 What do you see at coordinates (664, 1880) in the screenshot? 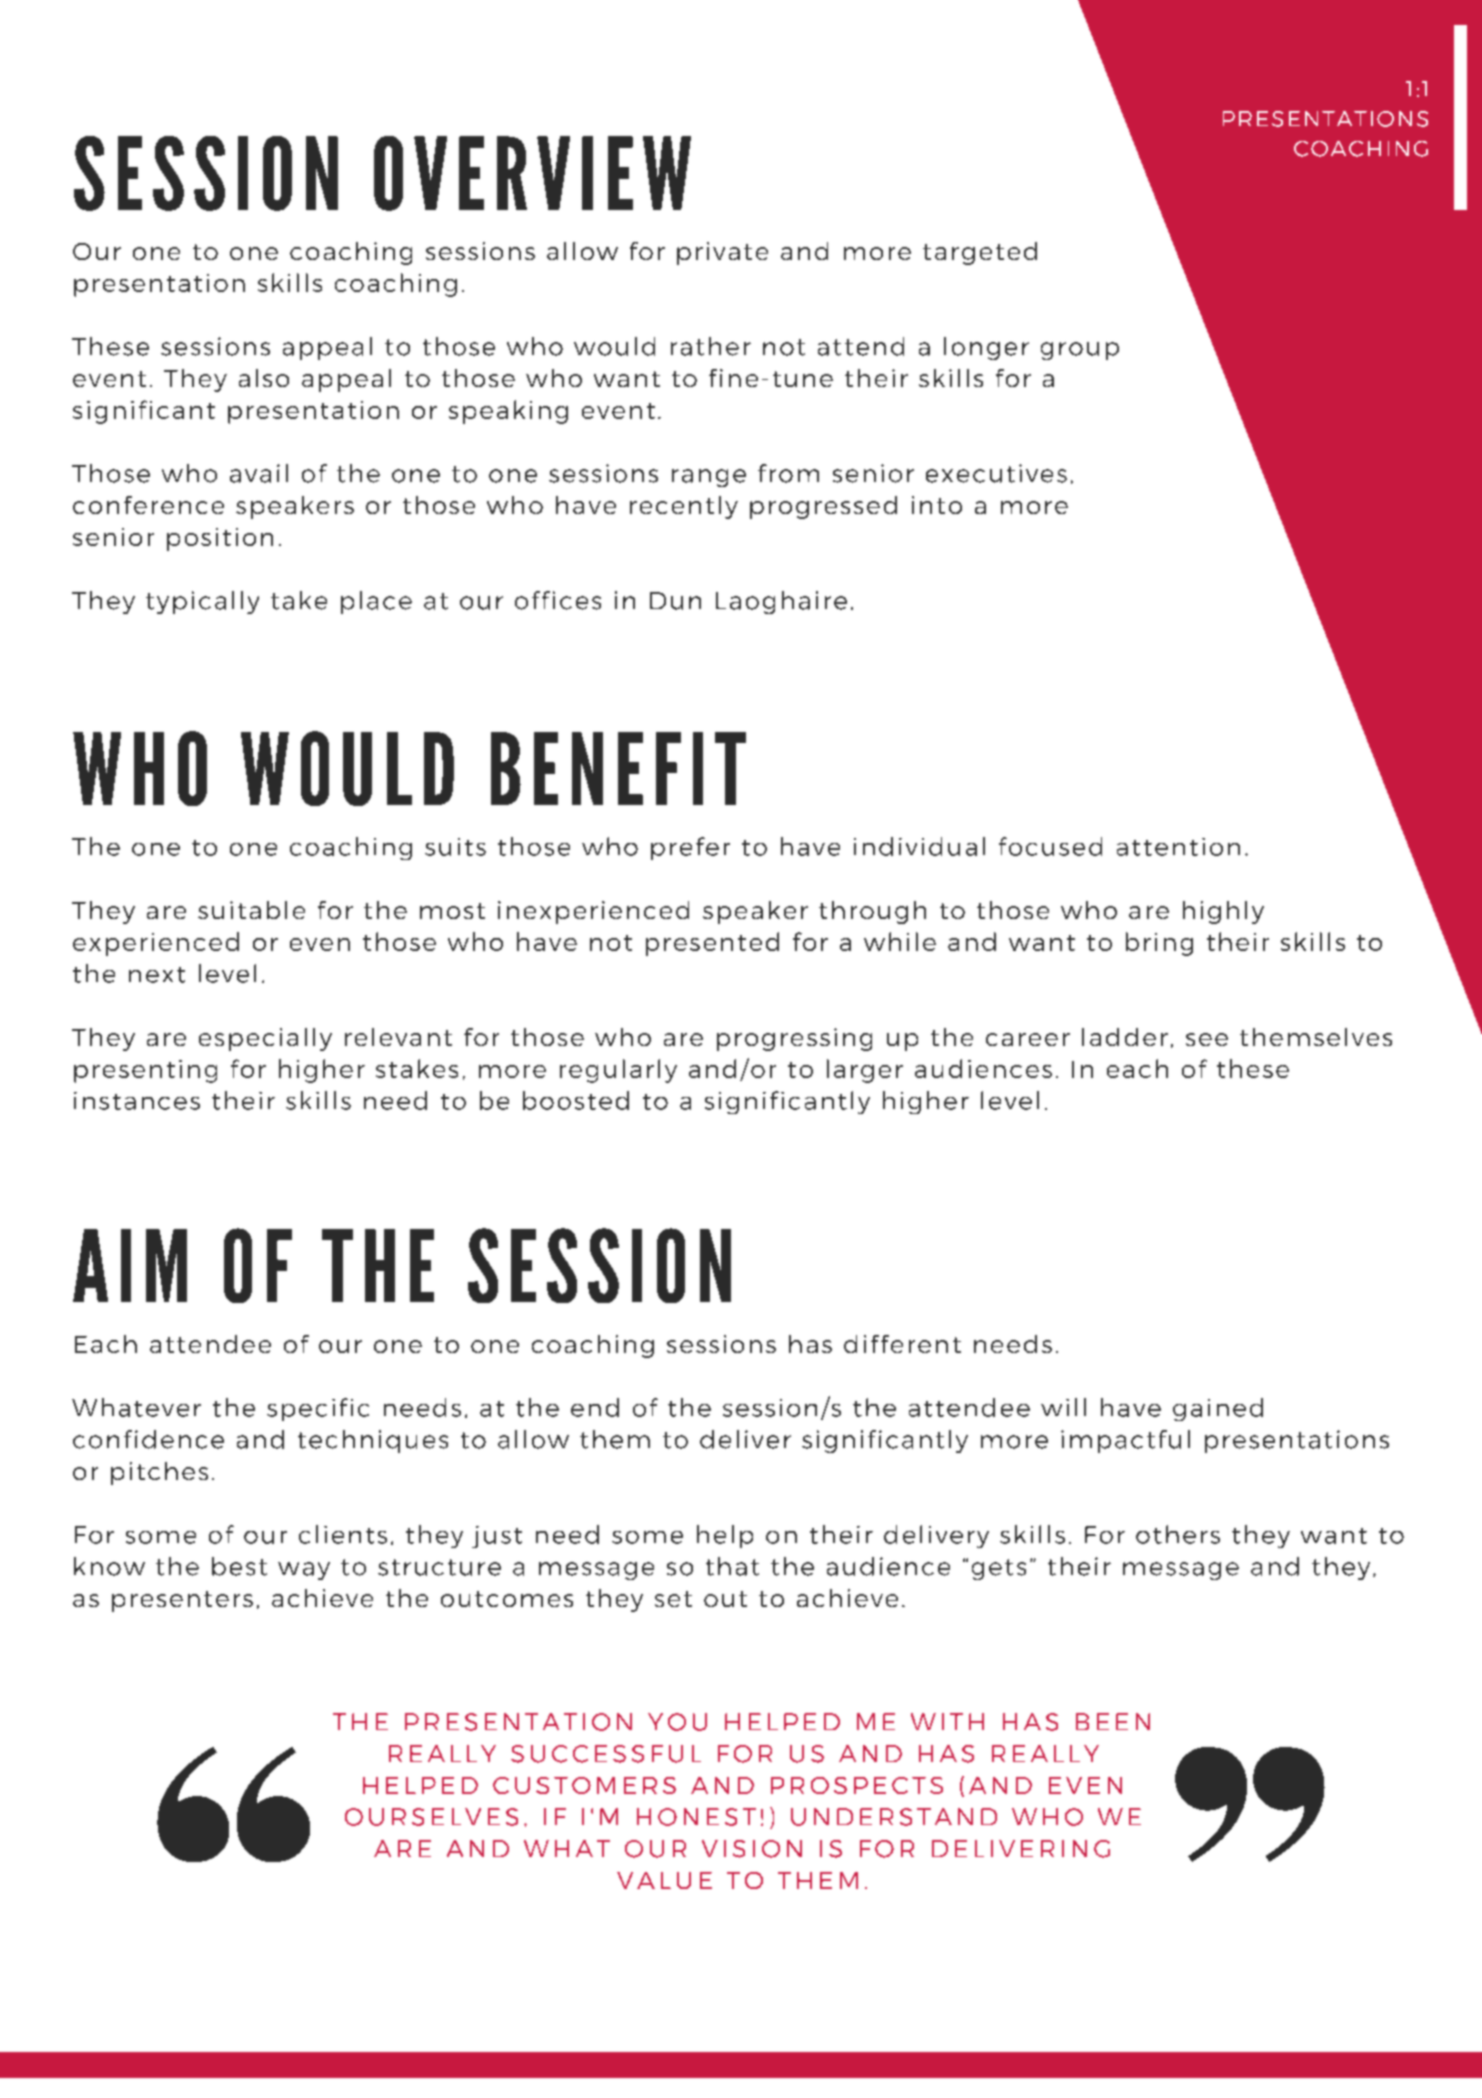
I see `VALUE` at bounding box center [664, 1880].
